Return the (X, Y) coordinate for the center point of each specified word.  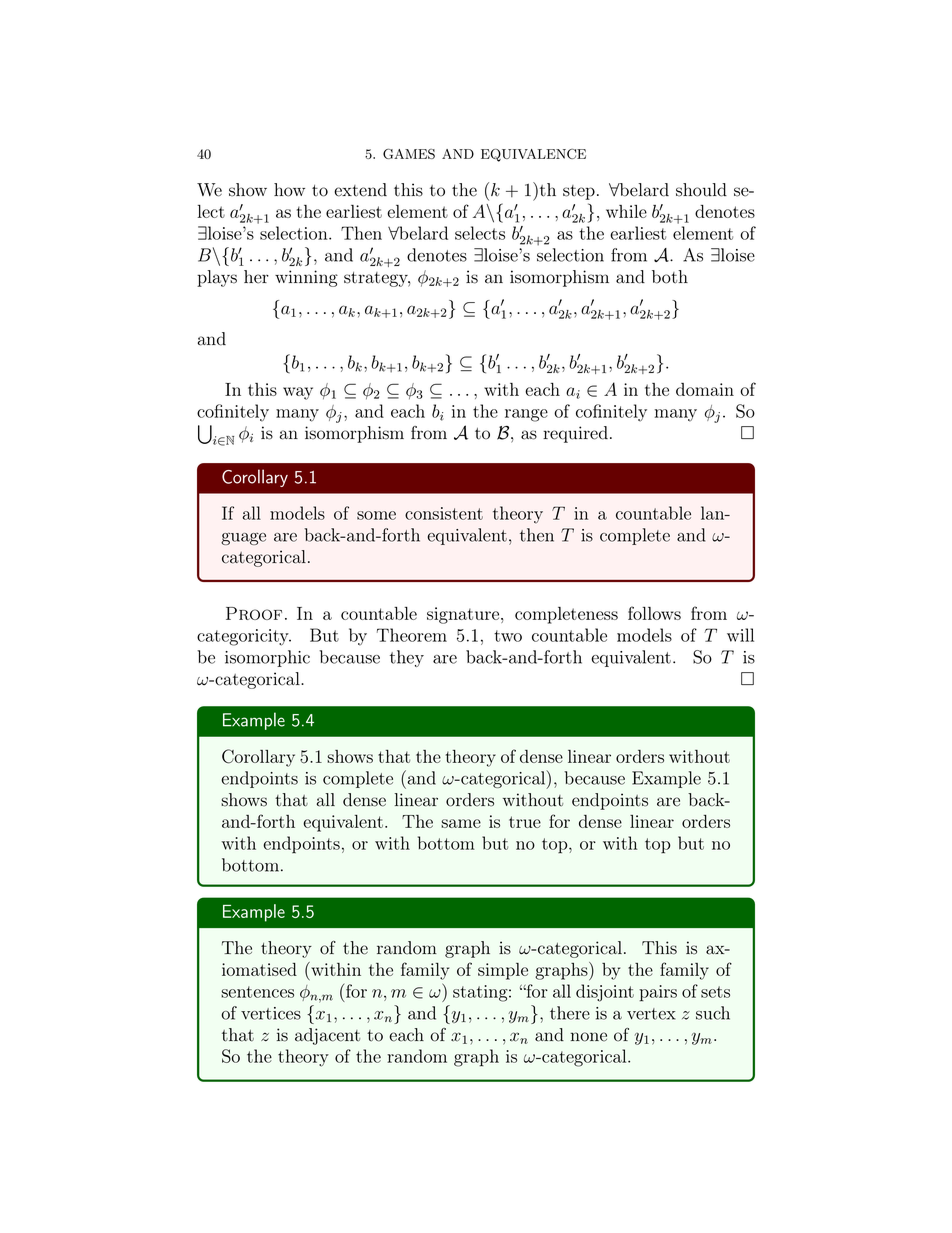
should (701, 190)
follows (654, 613)
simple (503, 971)
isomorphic (267, 658)
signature (463, 615)
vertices (271, 1013)
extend (360, 190)
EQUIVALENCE (533, 155)
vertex (651, 1014)
